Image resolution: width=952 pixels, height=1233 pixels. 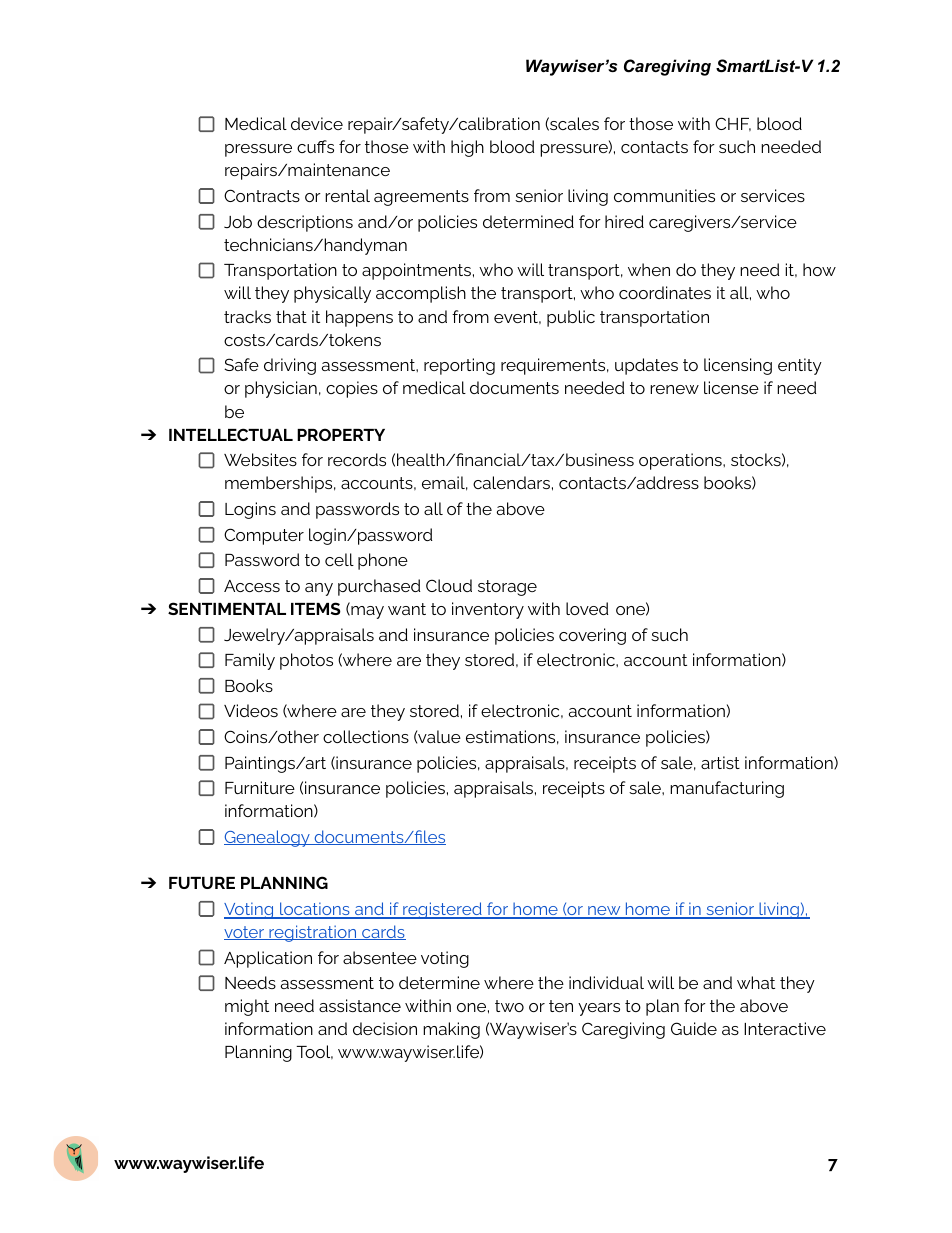 What do you see at coordinates (315, 146) in the page?
I see `cuffs` at bounding box center [315, 146].
